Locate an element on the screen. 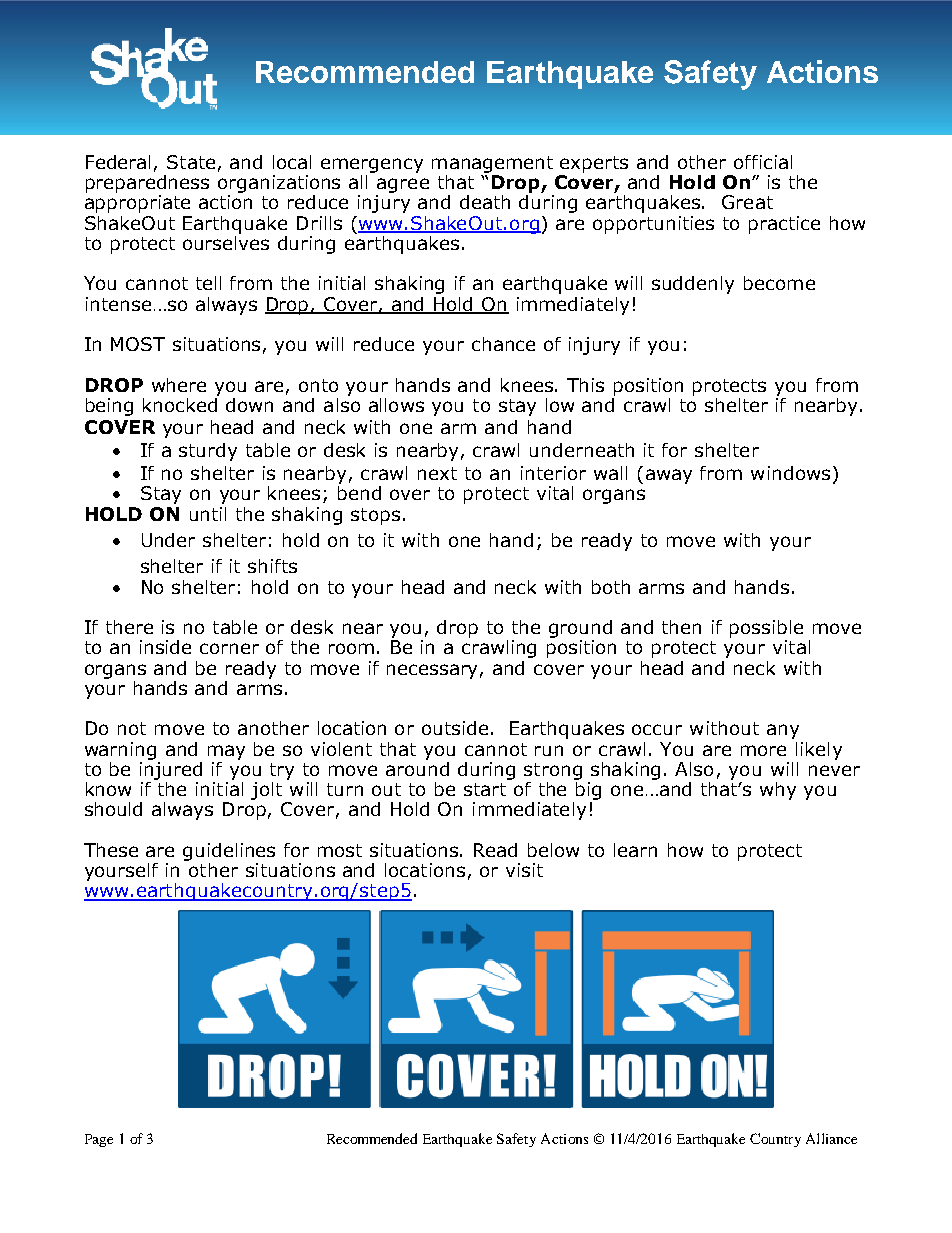 The width and height of the screenshot is (952, 1233). Great is located at coordinates (747, 202).
